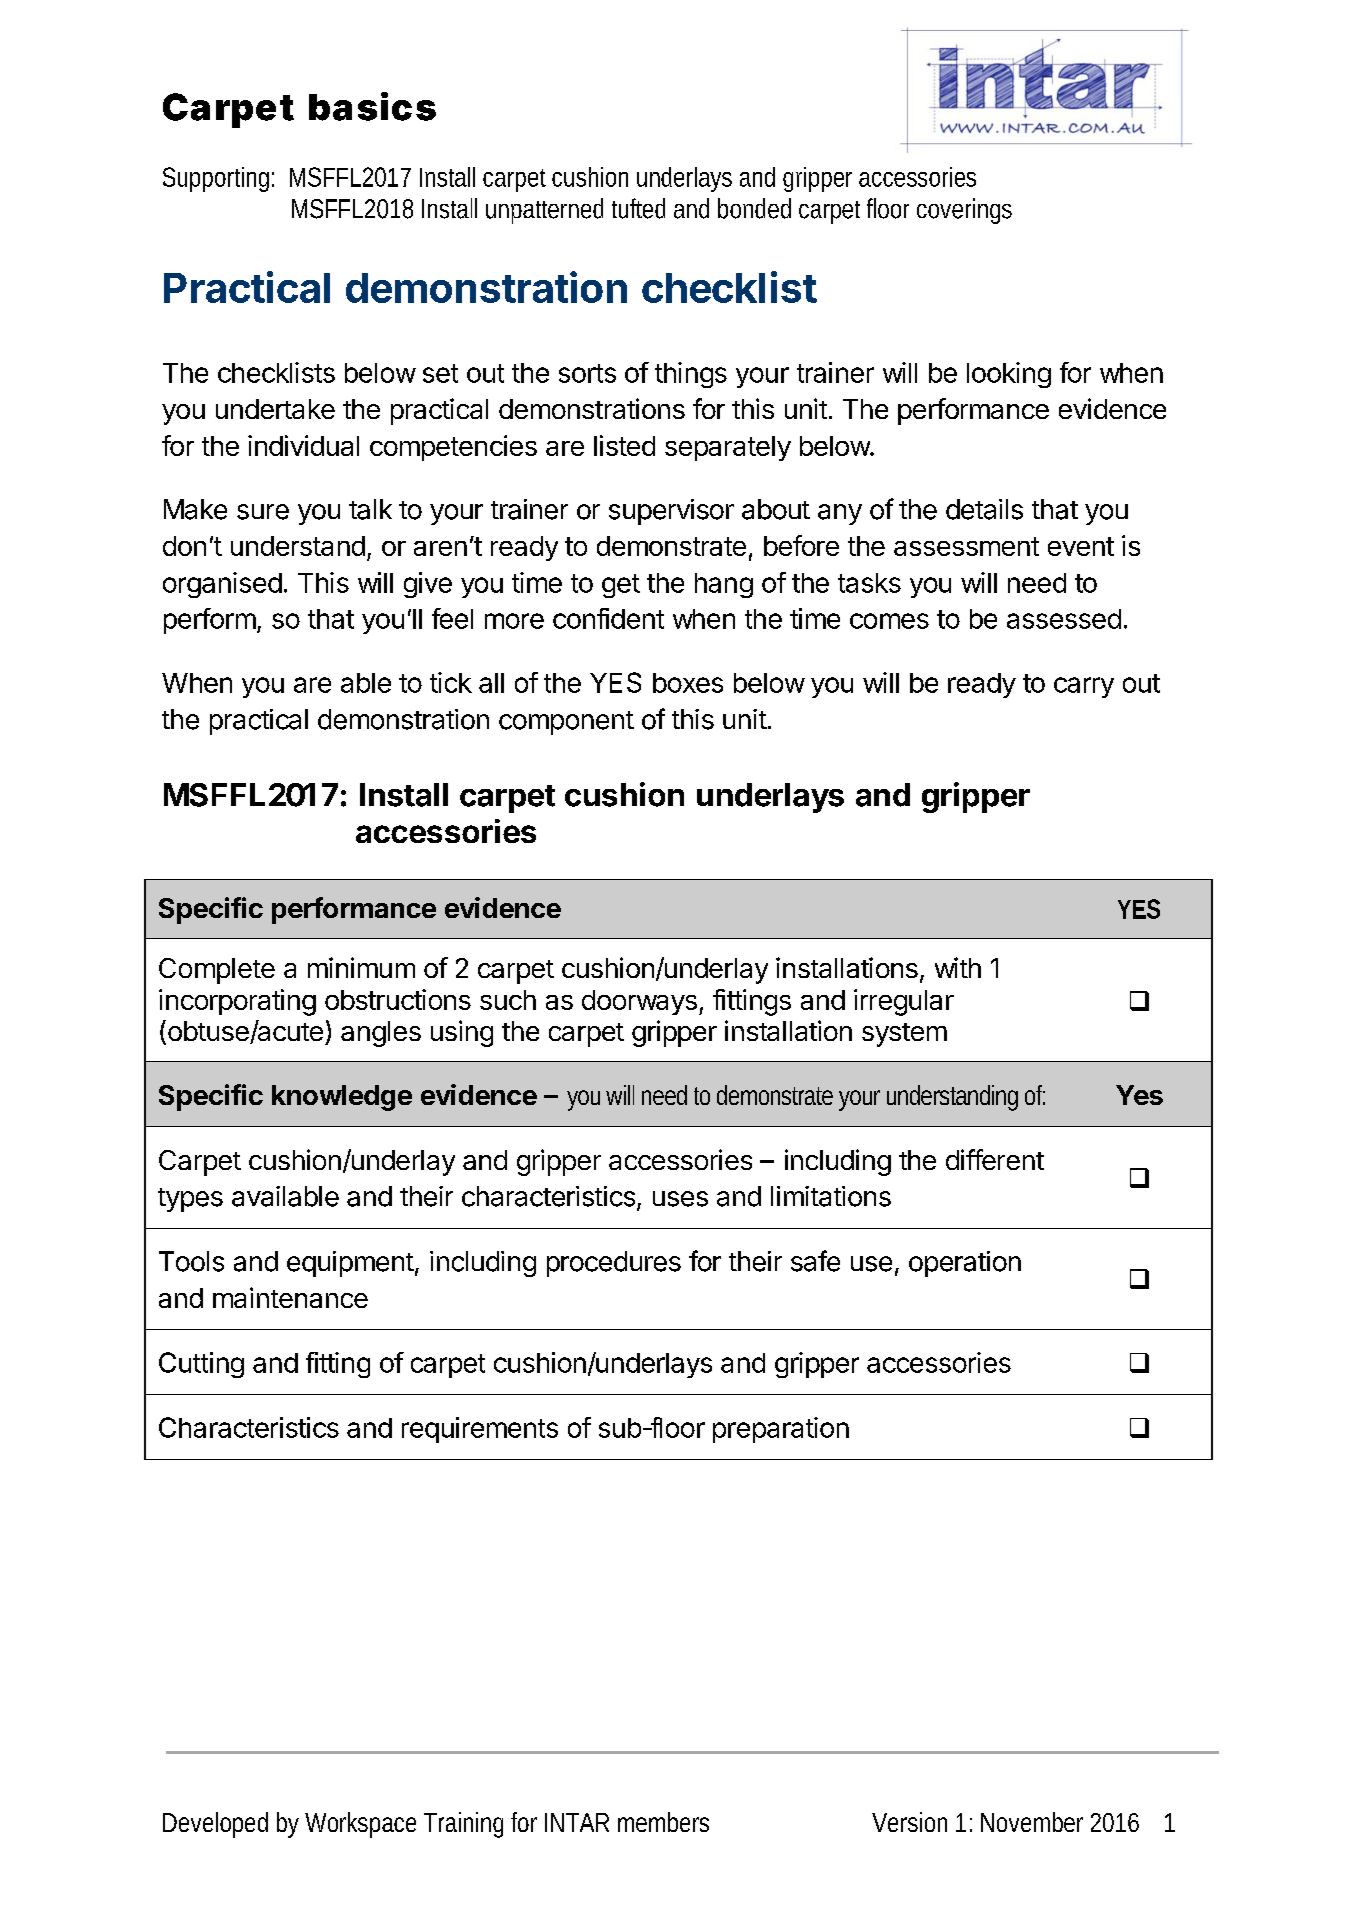 Image resolution: width=1357 pixels, height=1919 pixels. What do you see at coordinates (218, 179) in the screenshot?
I see `Supporting` at bounding box center [218, 179].
